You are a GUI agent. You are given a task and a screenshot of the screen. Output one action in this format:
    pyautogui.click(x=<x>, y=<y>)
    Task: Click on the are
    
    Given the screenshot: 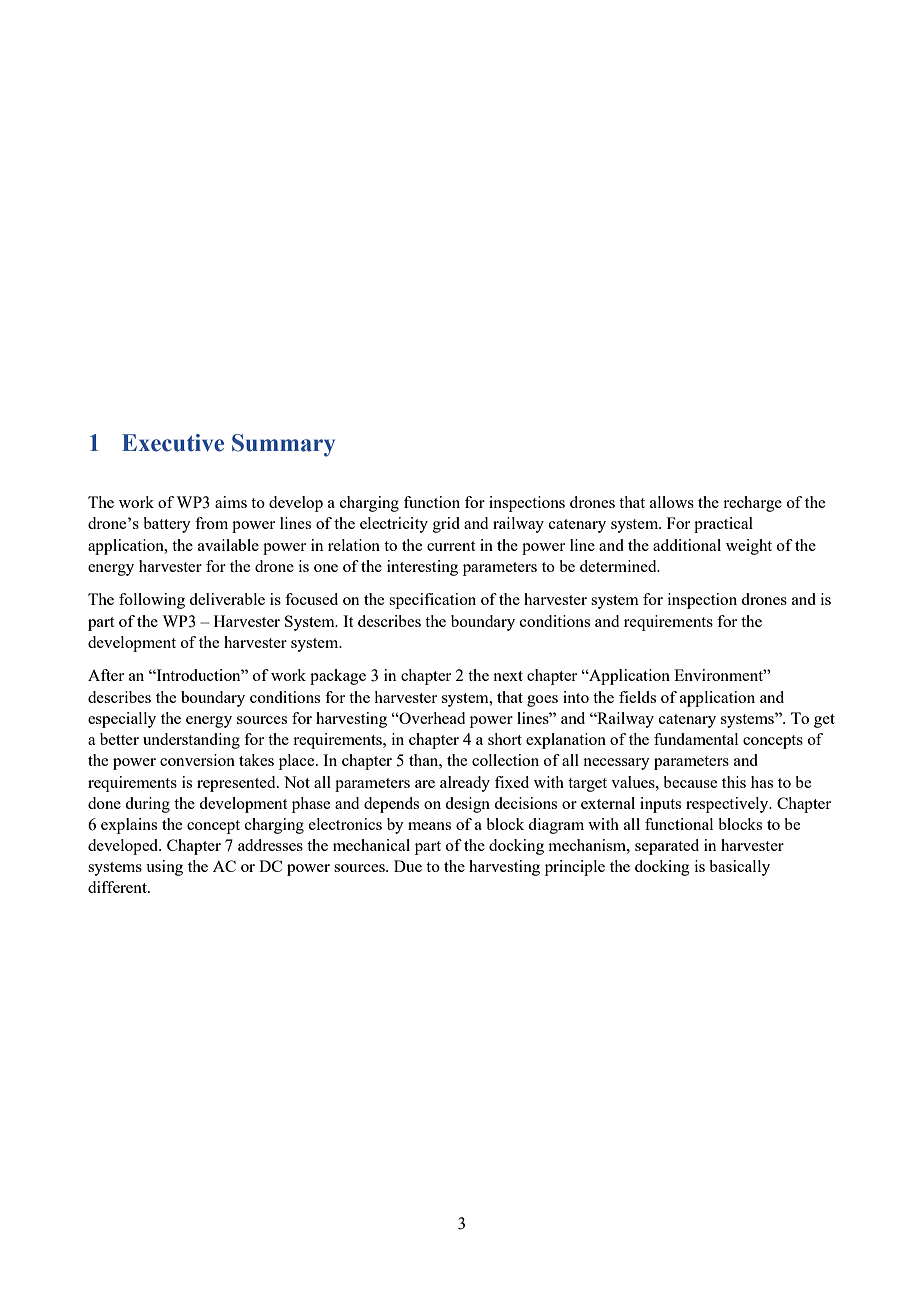 What is the action you would take?
    pyautogui.click(x=425, y=784)
